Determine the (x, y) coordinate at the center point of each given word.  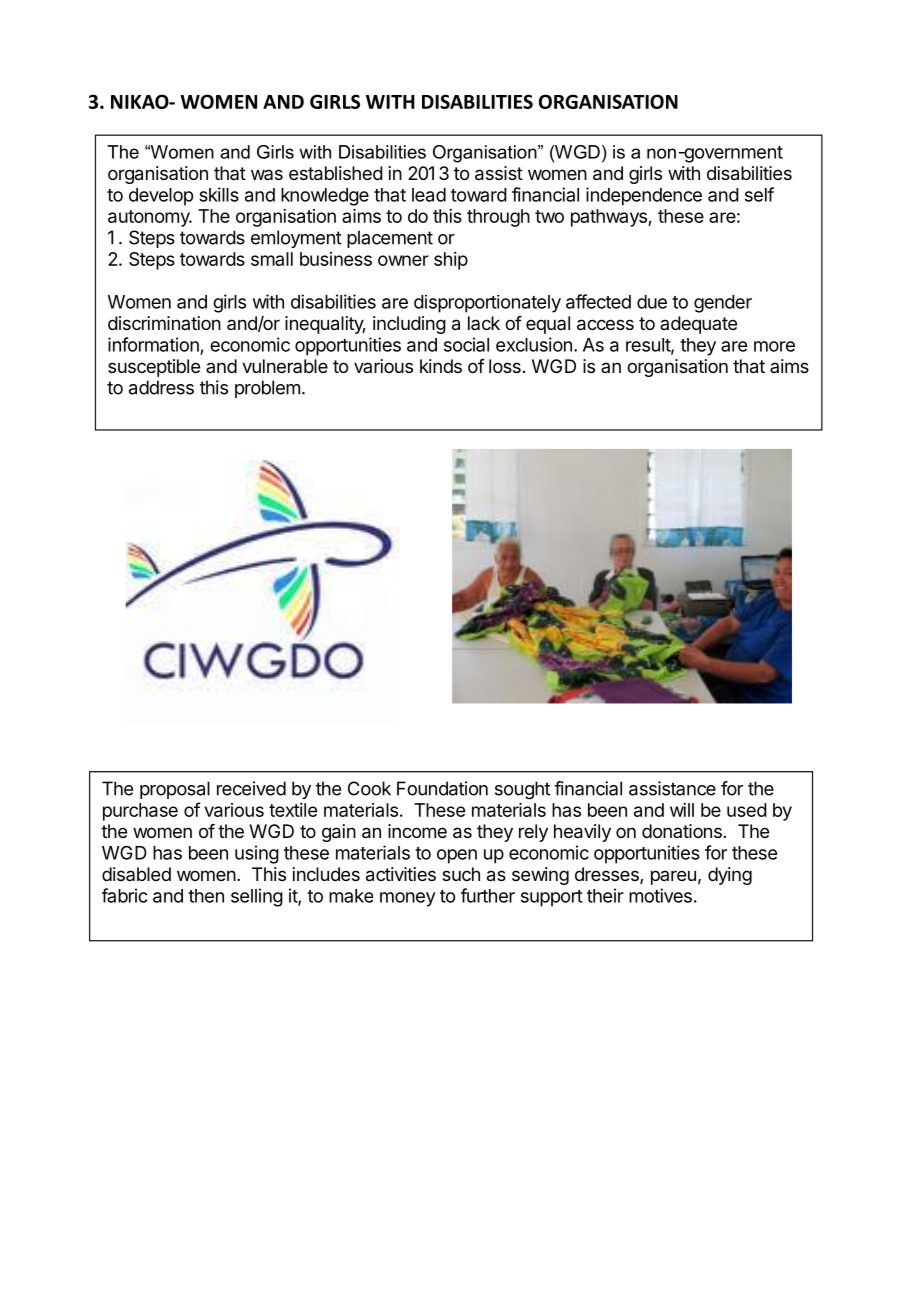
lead (429, 195)
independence (644, 196)
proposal (175, 790)
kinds (441, 366)
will (682, 810)
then (206, 896)
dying (730, 876)
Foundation (442, 788)
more (774, 346)
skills (219, 194)
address (161, 387)
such (461, 874)
